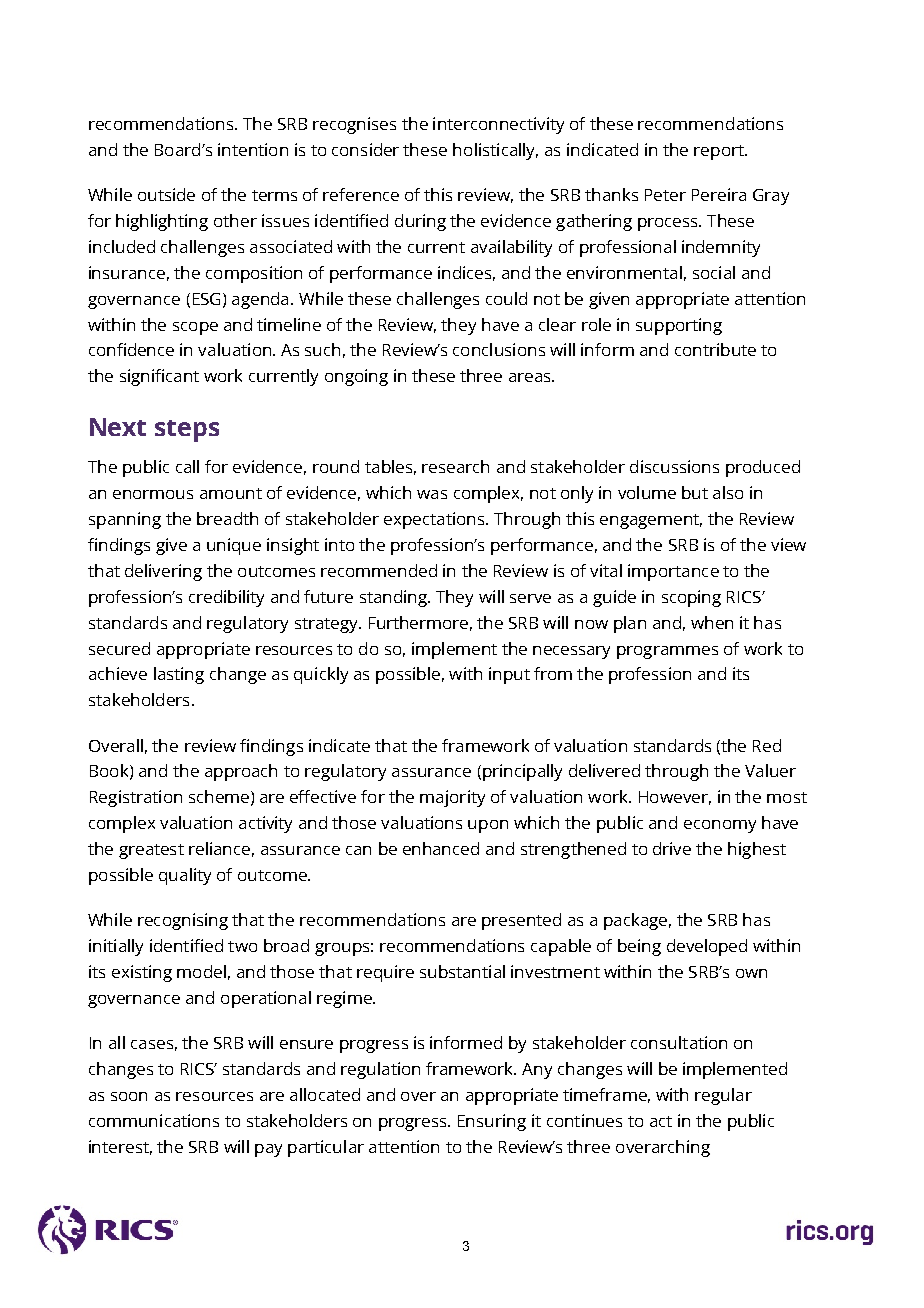 The width and height of the screenshot is (924, 1308). I want to click on lasting, so click(179, 675).
